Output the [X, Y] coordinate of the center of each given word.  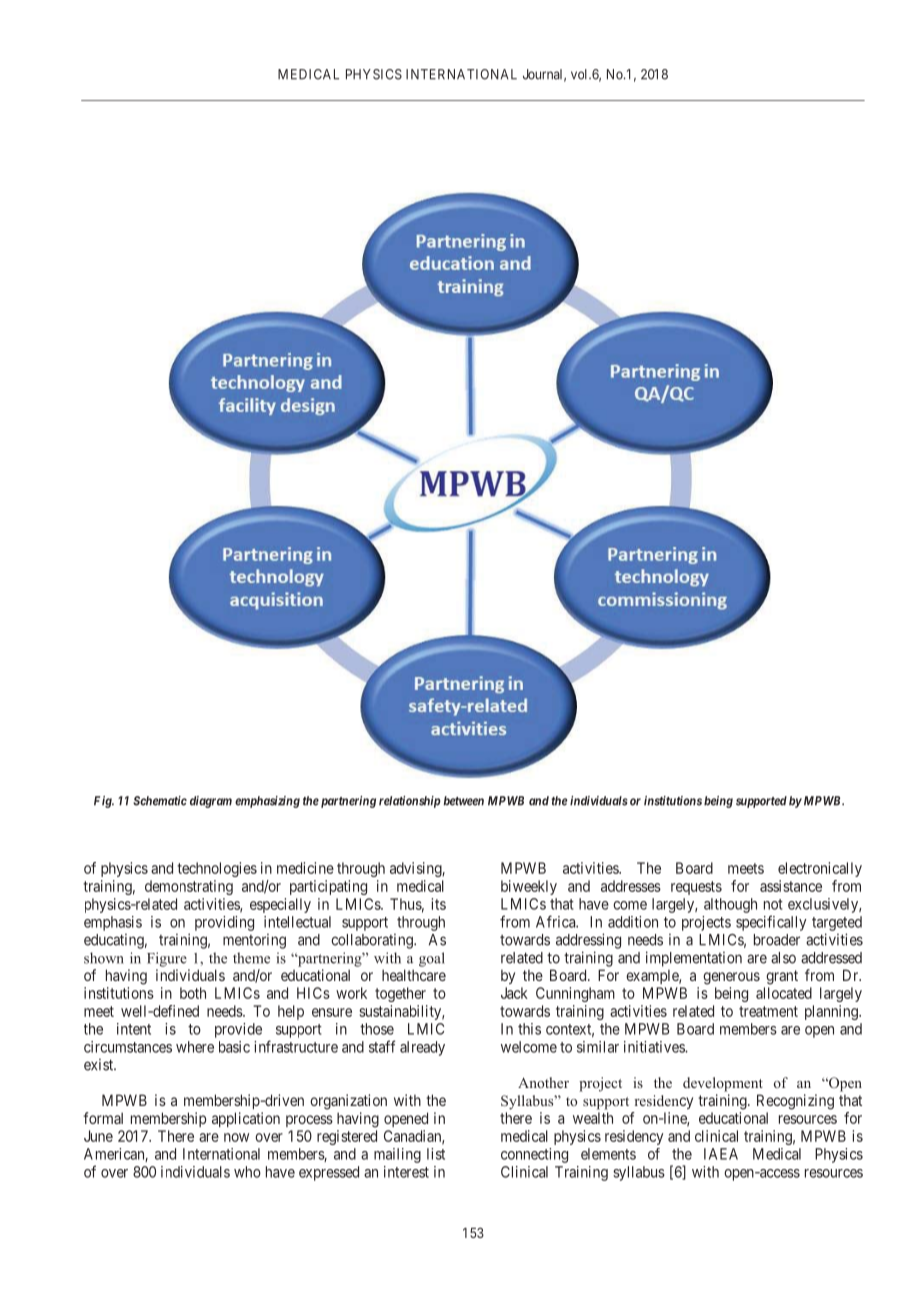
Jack [514, 993]
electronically [820, 869]
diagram [211, 802]
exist [99, 1065]
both [193, 993]
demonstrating [189, 887]
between [464, 801]
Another [543, 1082]
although [730, 905]
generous [731, 978]
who [247, 1172]
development [723, 1084]
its [439, 904]
